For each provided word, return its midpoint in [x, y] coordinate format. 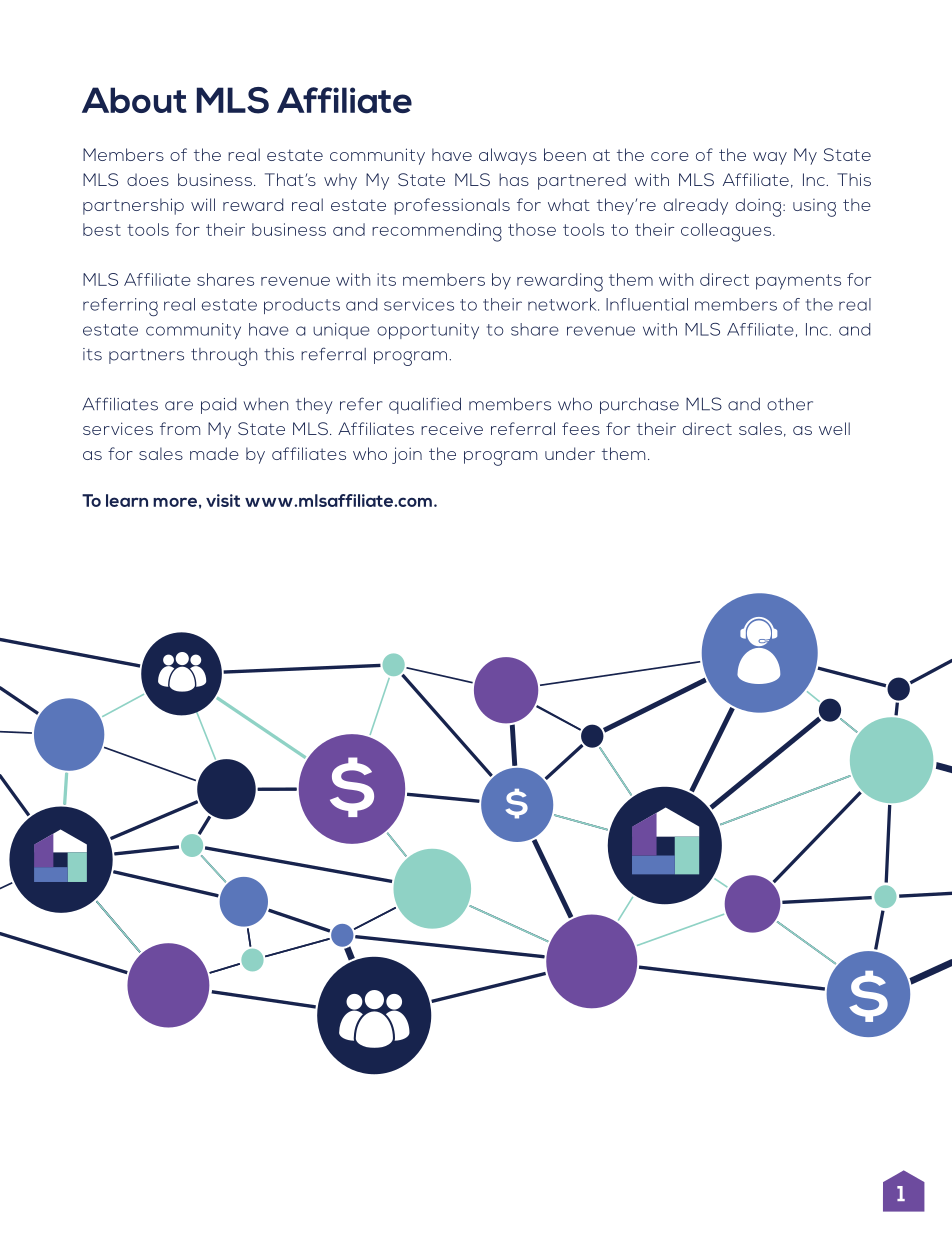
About [134, 100]
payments [798, 282]
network [563, 304]
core [670, 156]
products [302, 306]
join [407, 455]
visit [223, 500]
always [508, 156]
